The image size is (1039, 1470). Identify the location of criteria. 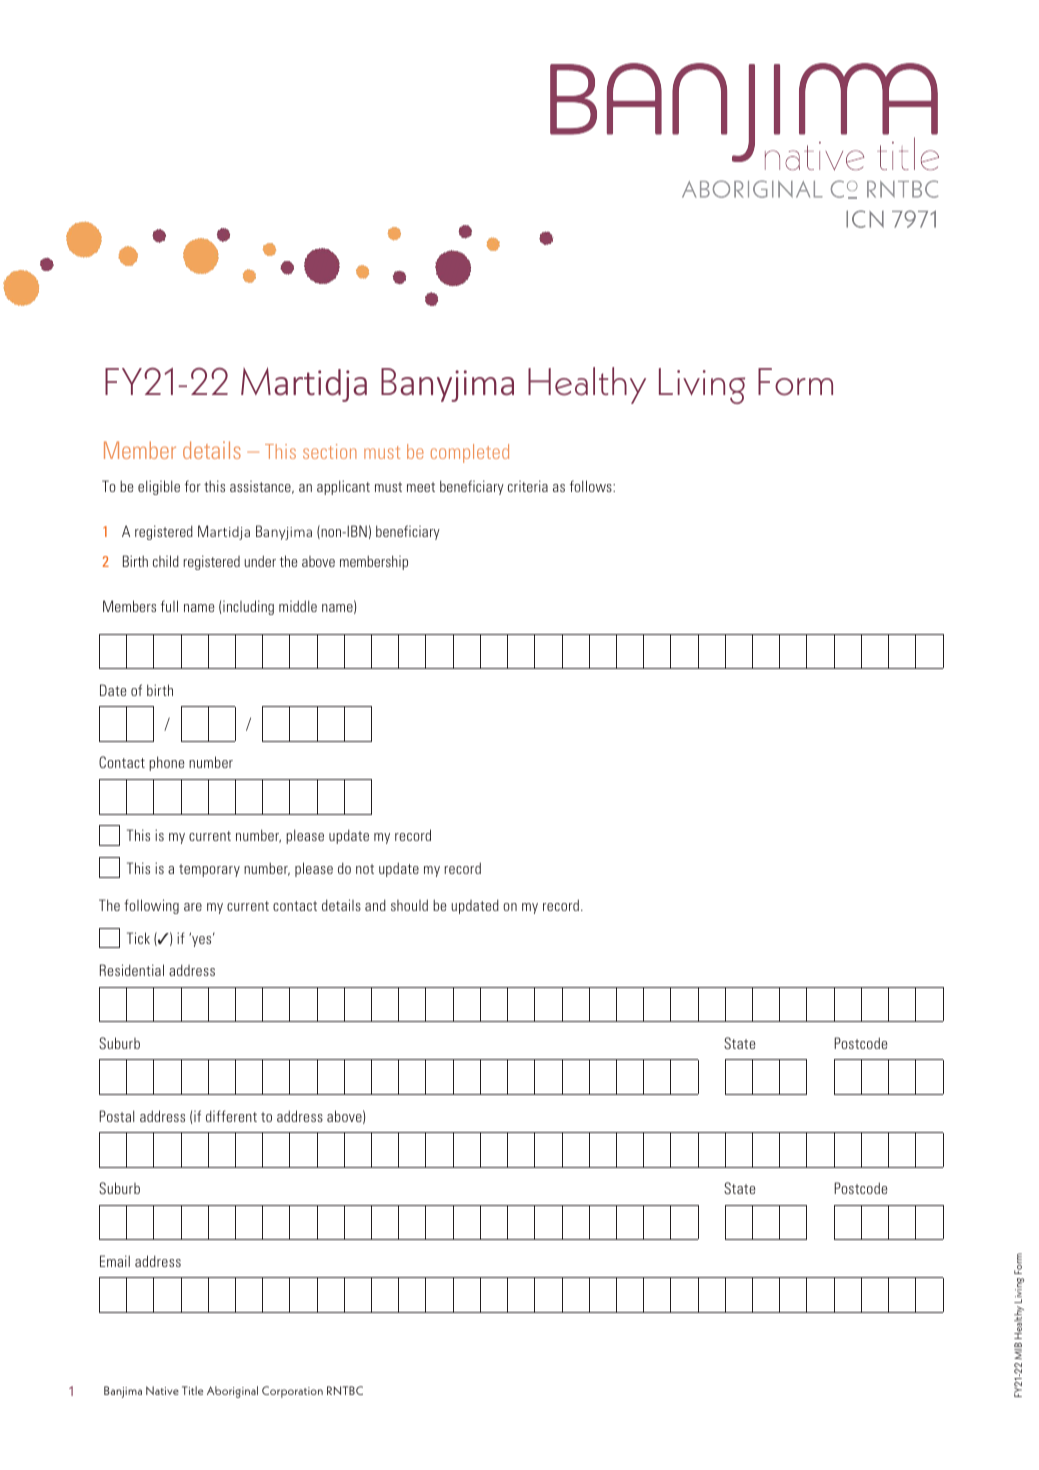
(528, 486).
